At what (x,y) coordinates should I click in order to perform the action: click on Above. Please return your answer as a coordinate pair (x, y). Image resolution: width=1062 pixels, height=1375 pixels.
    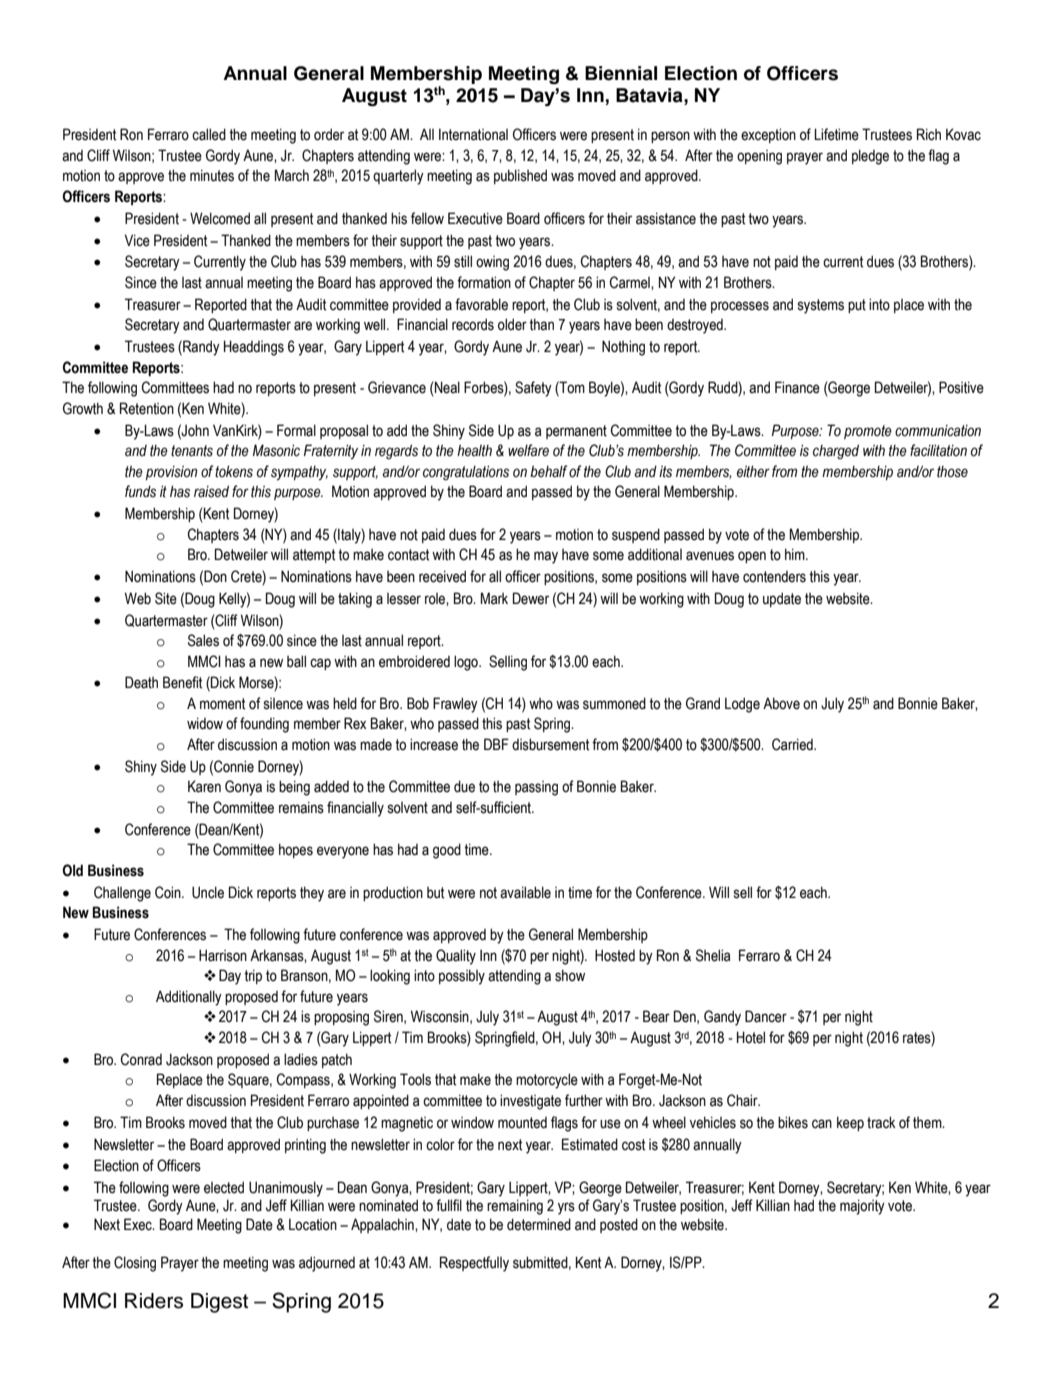
    Looking at the image, I should click on (781, 703).
